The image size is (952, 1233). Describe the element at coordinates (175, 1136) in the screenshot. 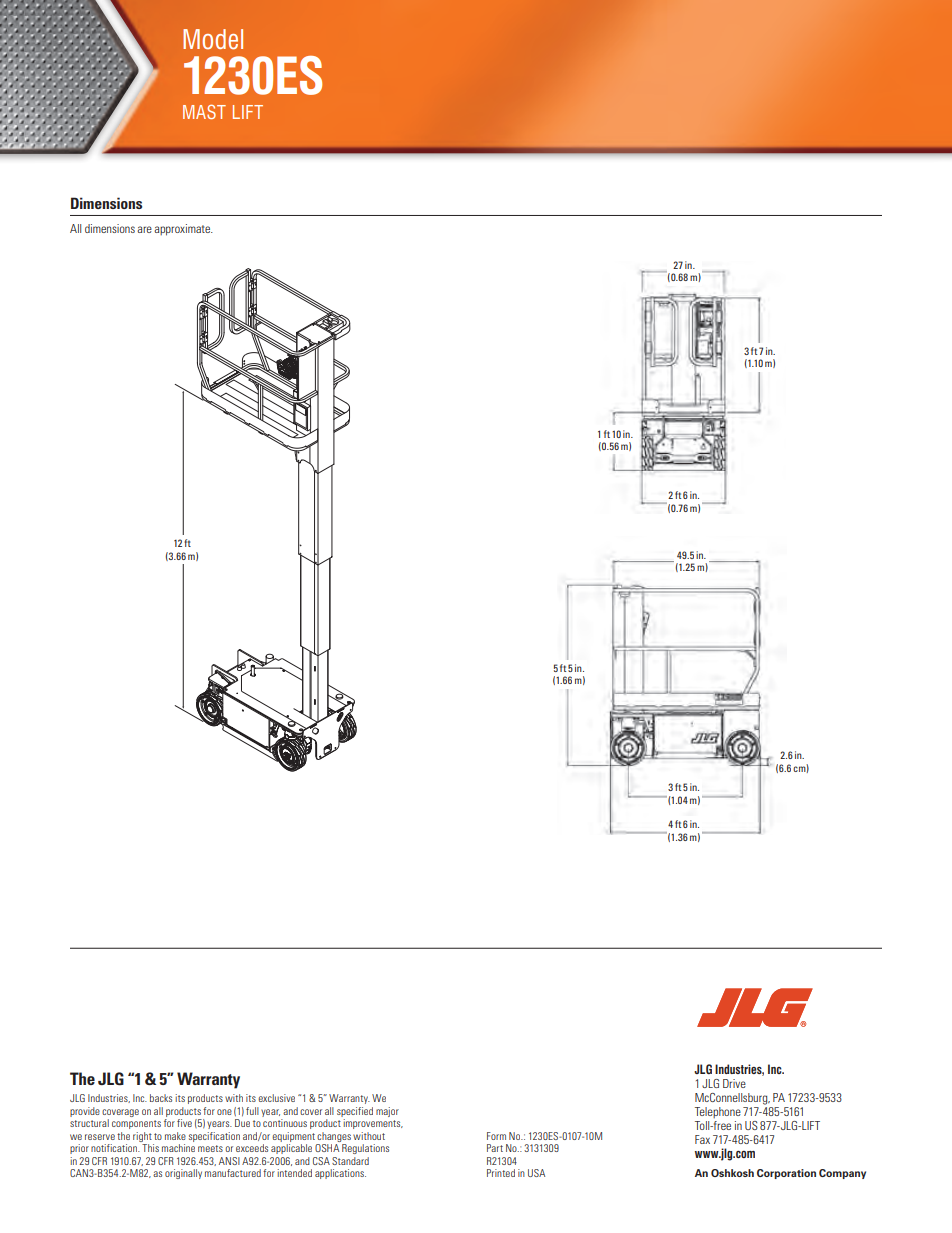

I see `make` at that location.
